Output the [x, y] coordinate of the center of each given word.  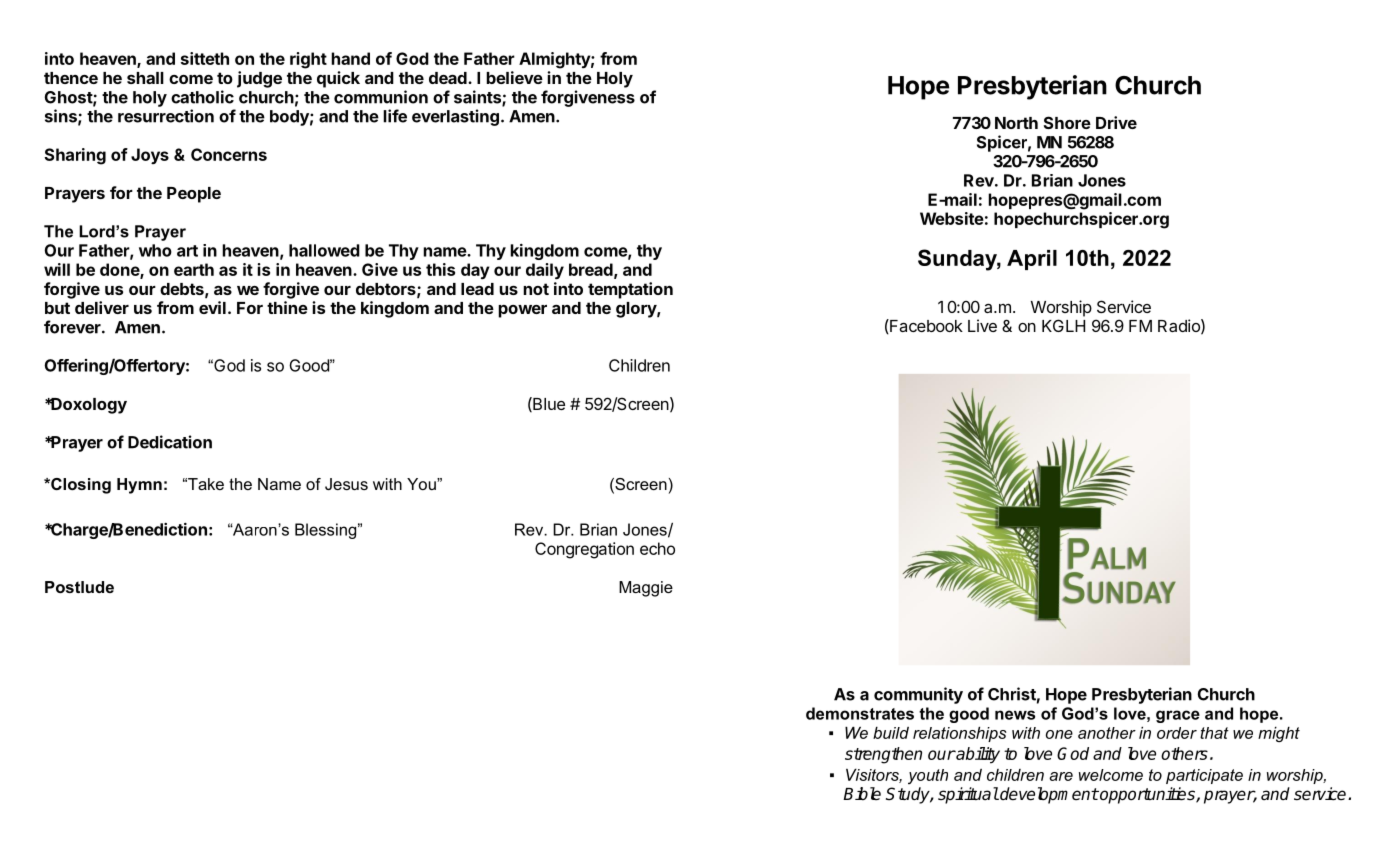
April [1032, 260]
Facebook [925, 326]
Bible [862, 793]
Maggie [646, 589]
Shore [1067, 122]
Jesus [346, 484]
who [155, 250]
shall [145, 78]
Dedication [170, 442]
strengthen [883, 755]
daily [545, 271]
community [918, 695]
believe [514, 77]
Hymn [139, 486]
